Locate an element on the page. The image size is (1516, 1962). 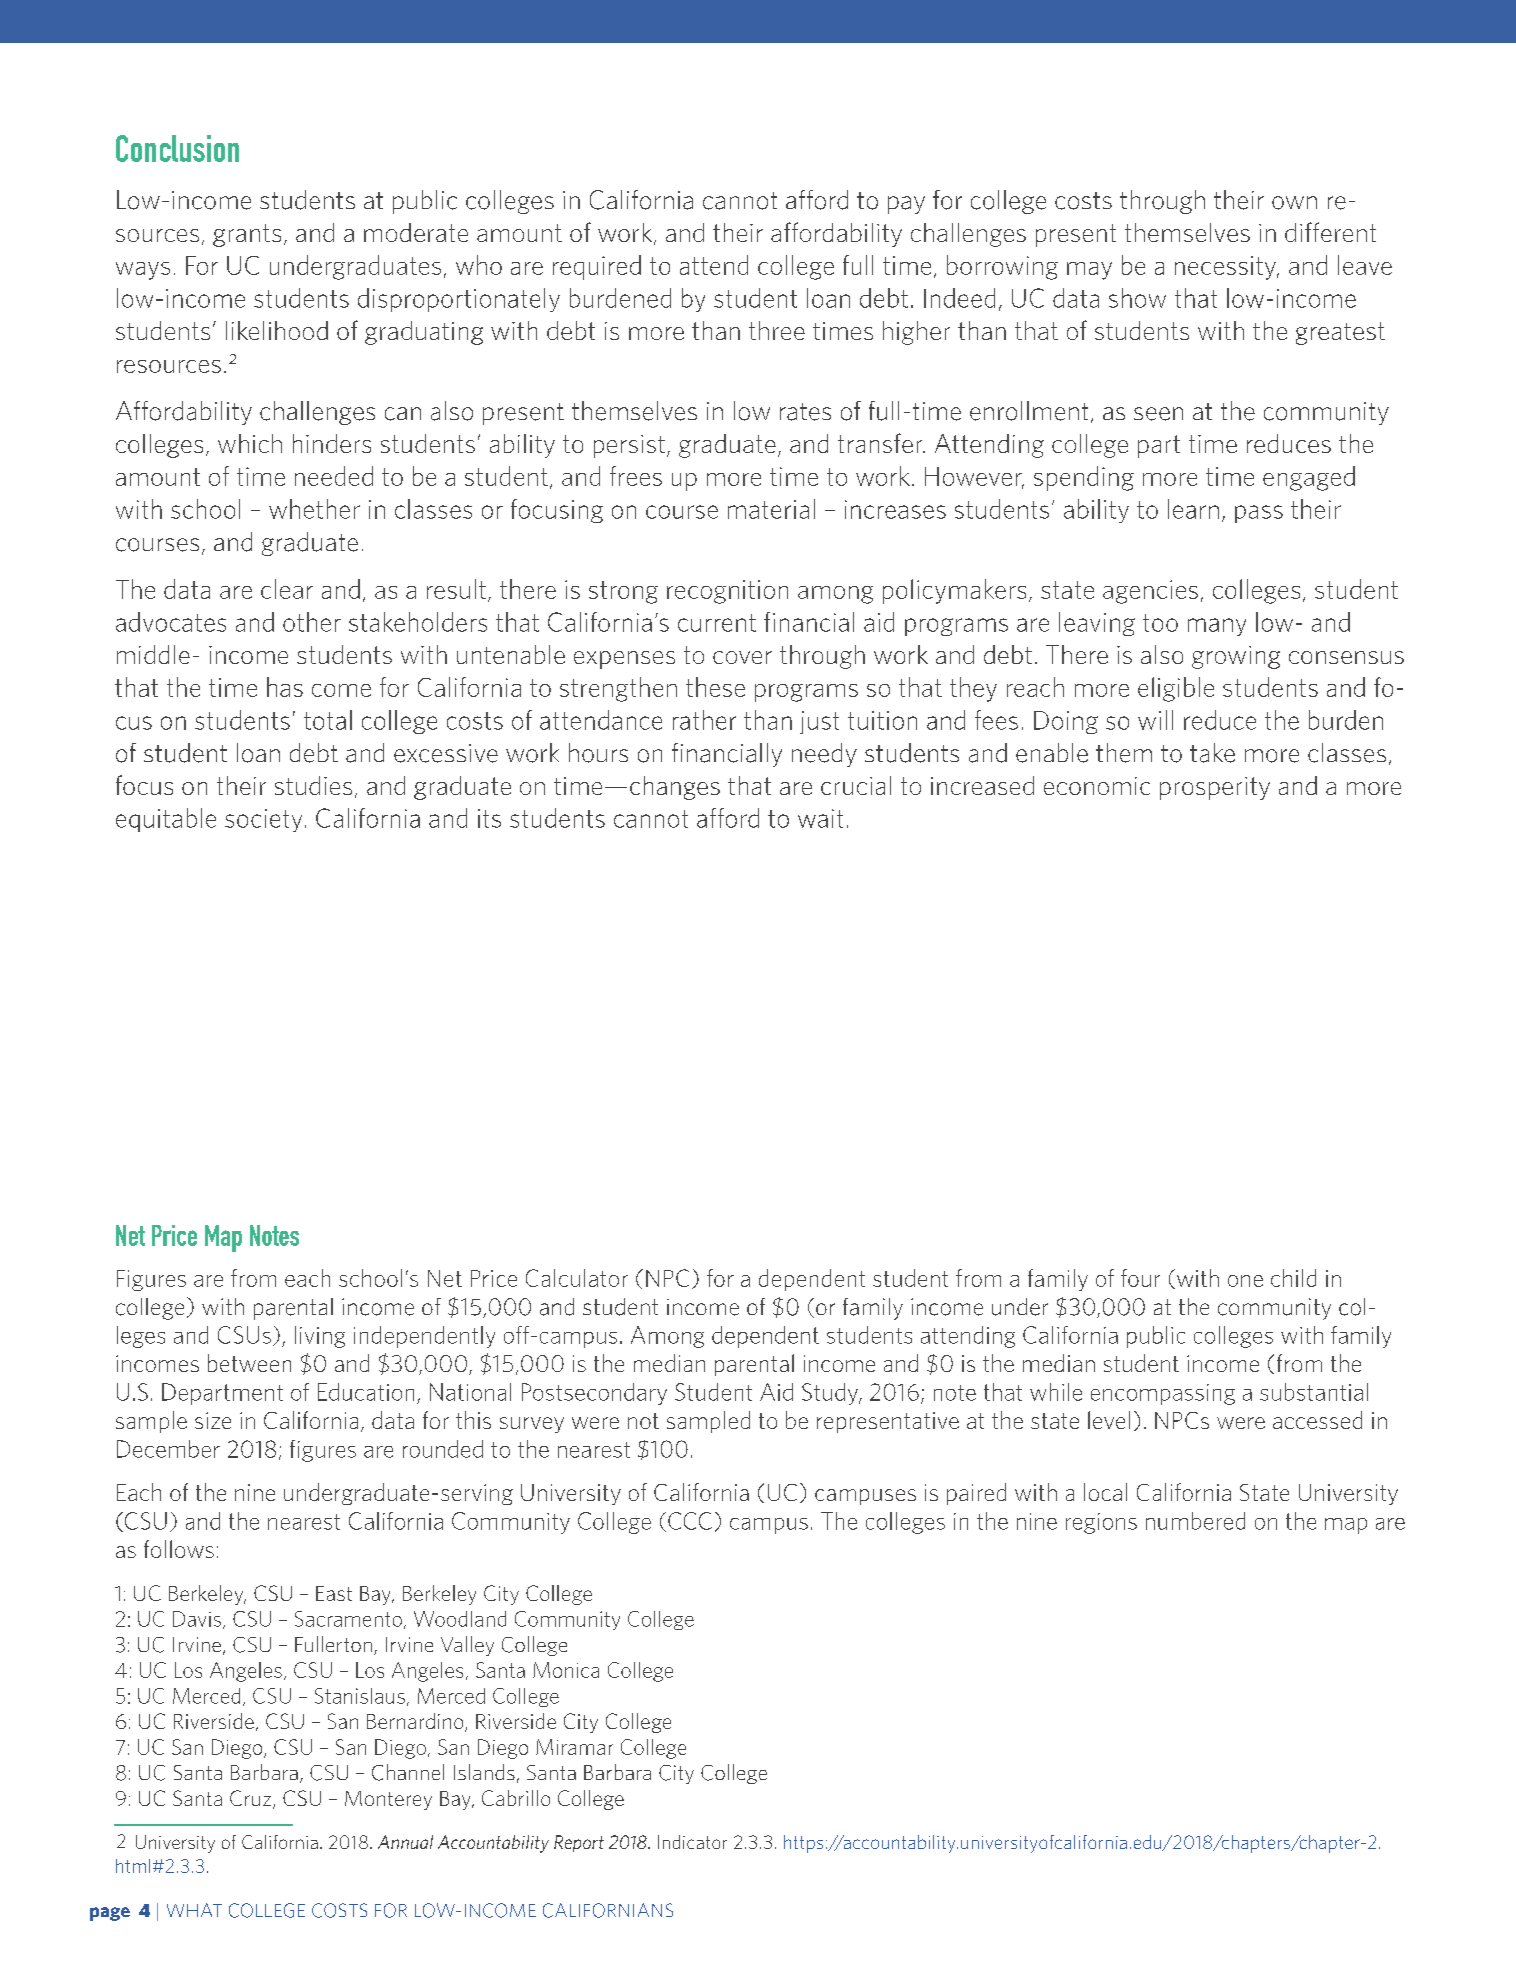
Cruz is located at coordinates (252, 1799).
